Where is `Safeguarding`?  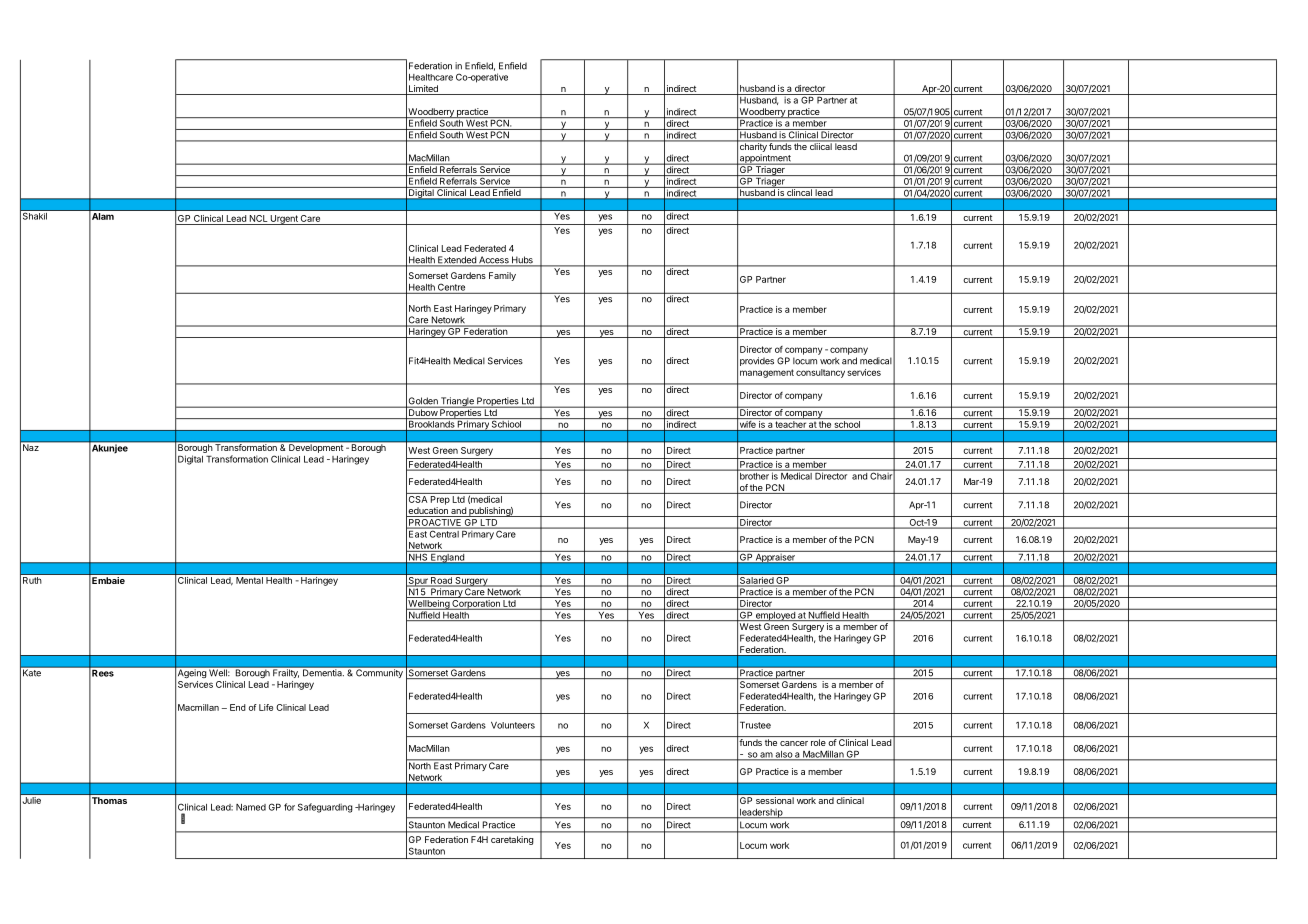
Safeguarding is located at coordinates (325, 808).
